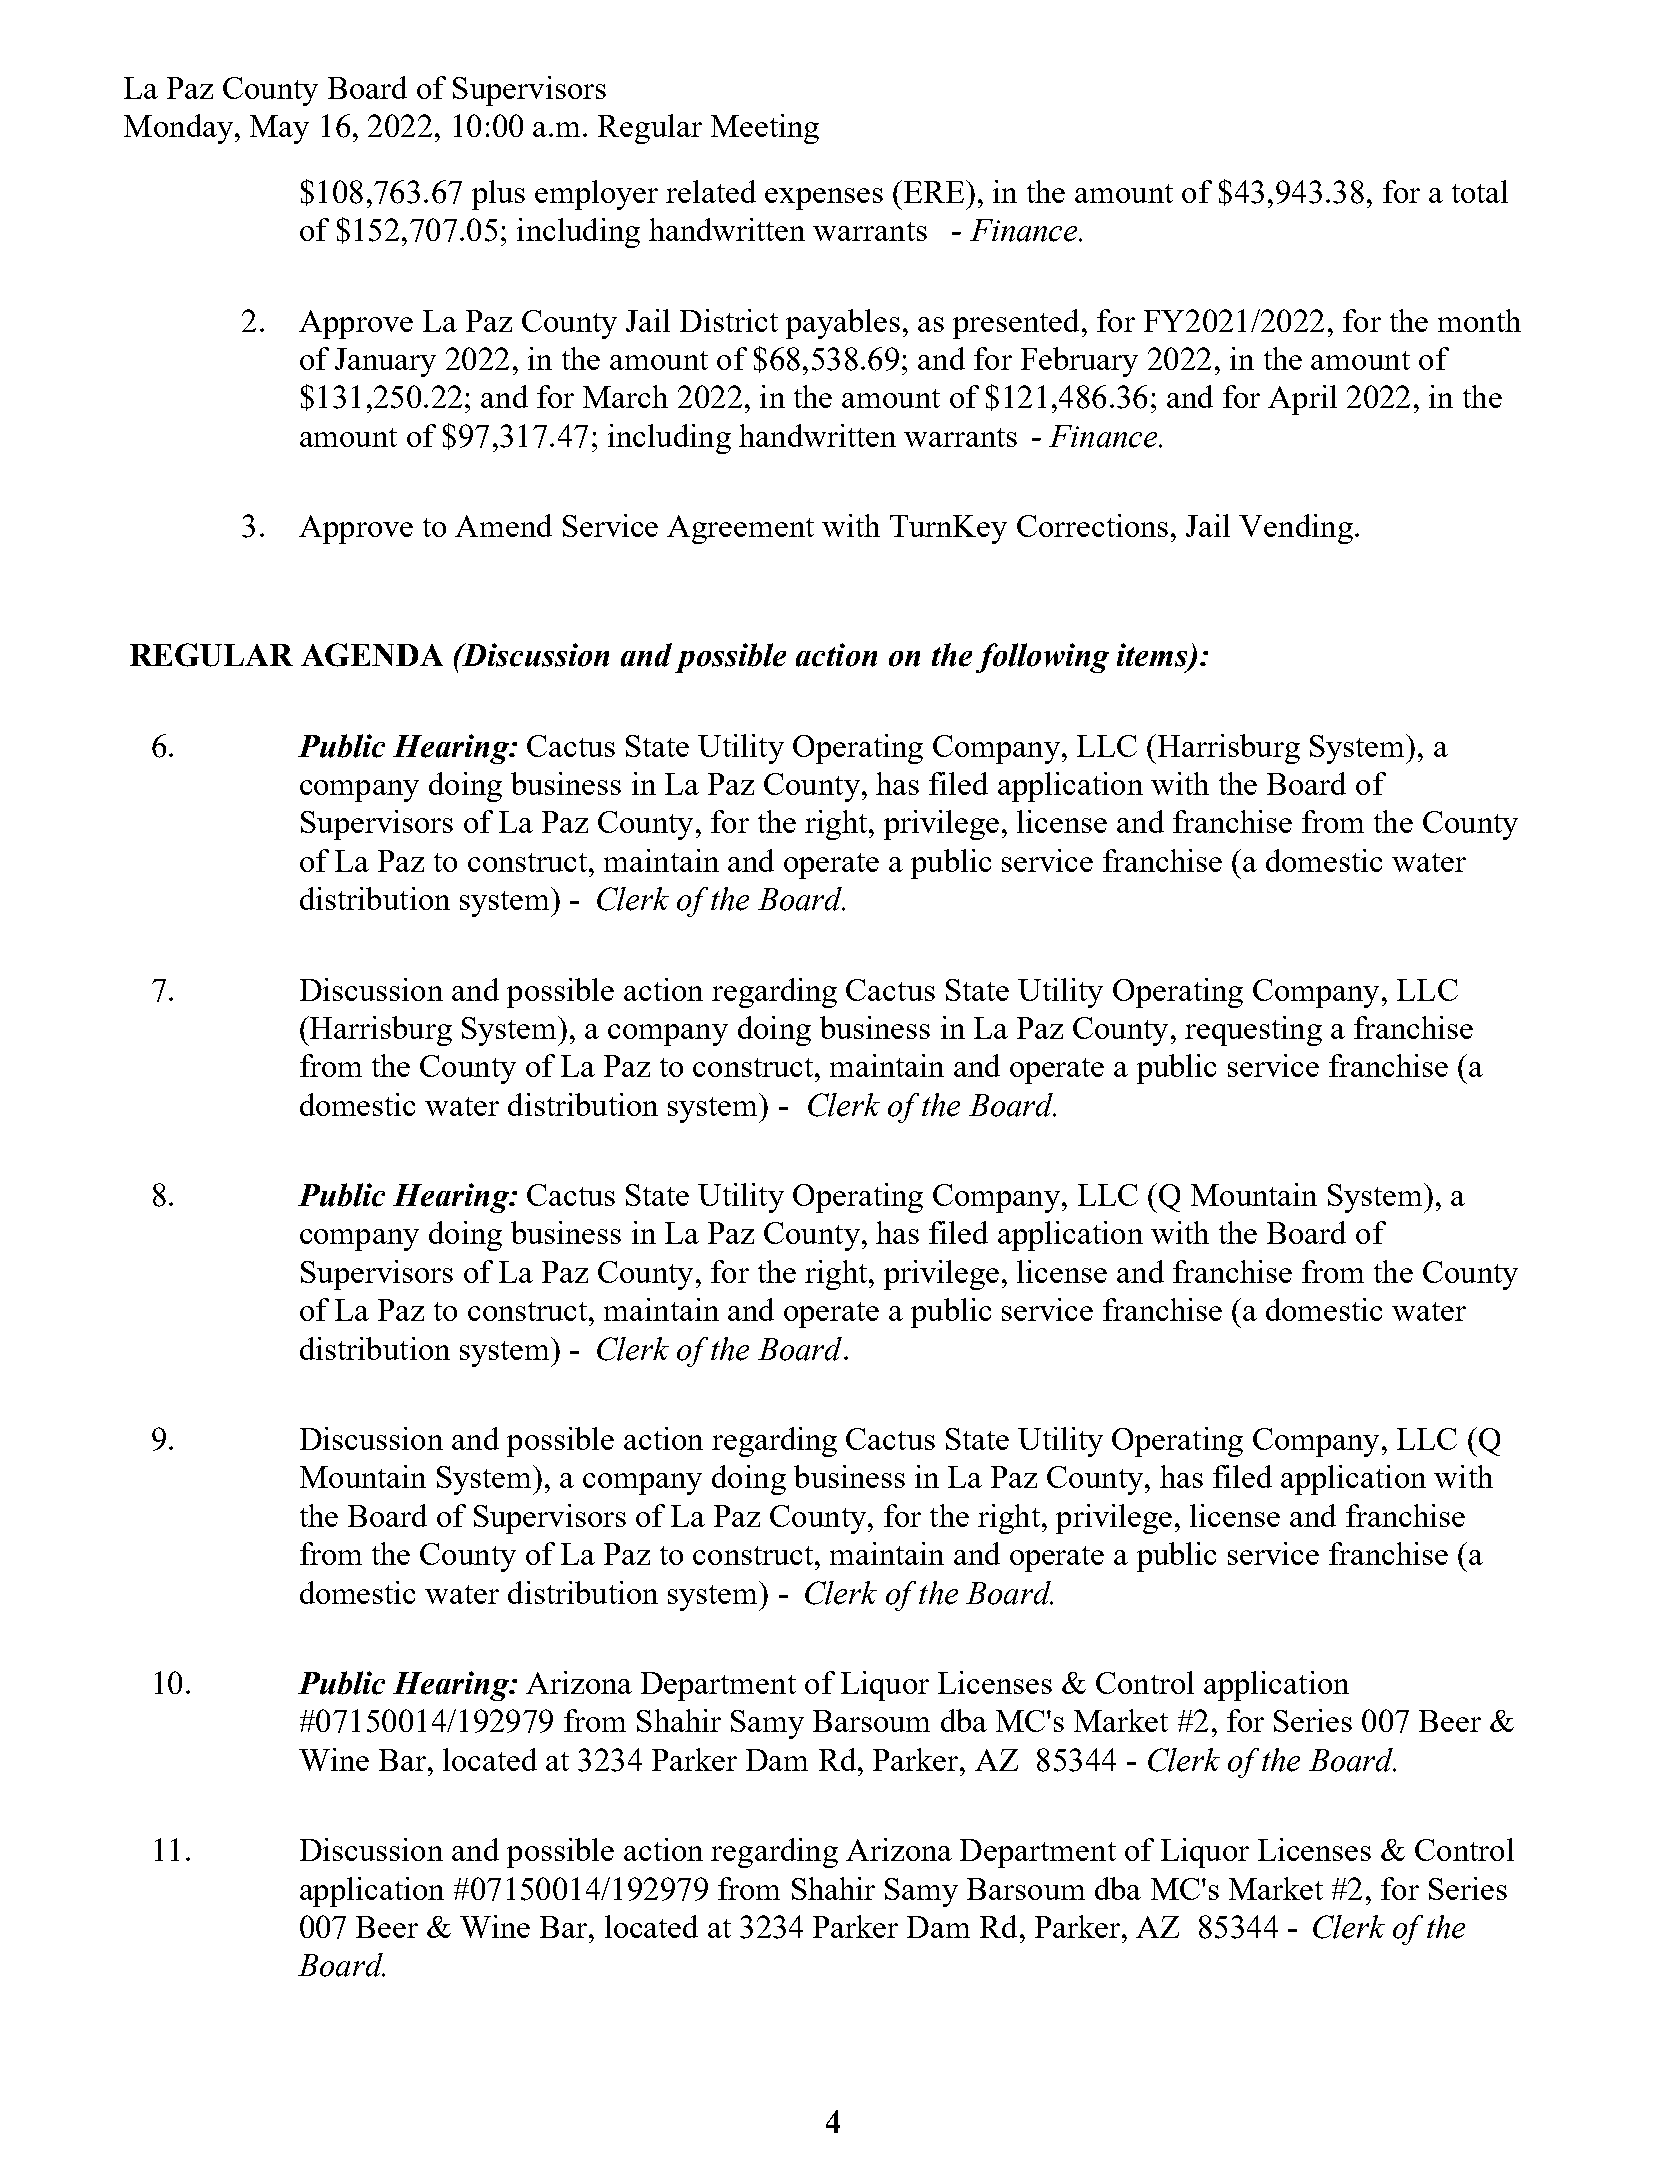  What do you see at coordinates (1296, 529) in the document?
I see `Vending` at bounding box center [1296, 529].
